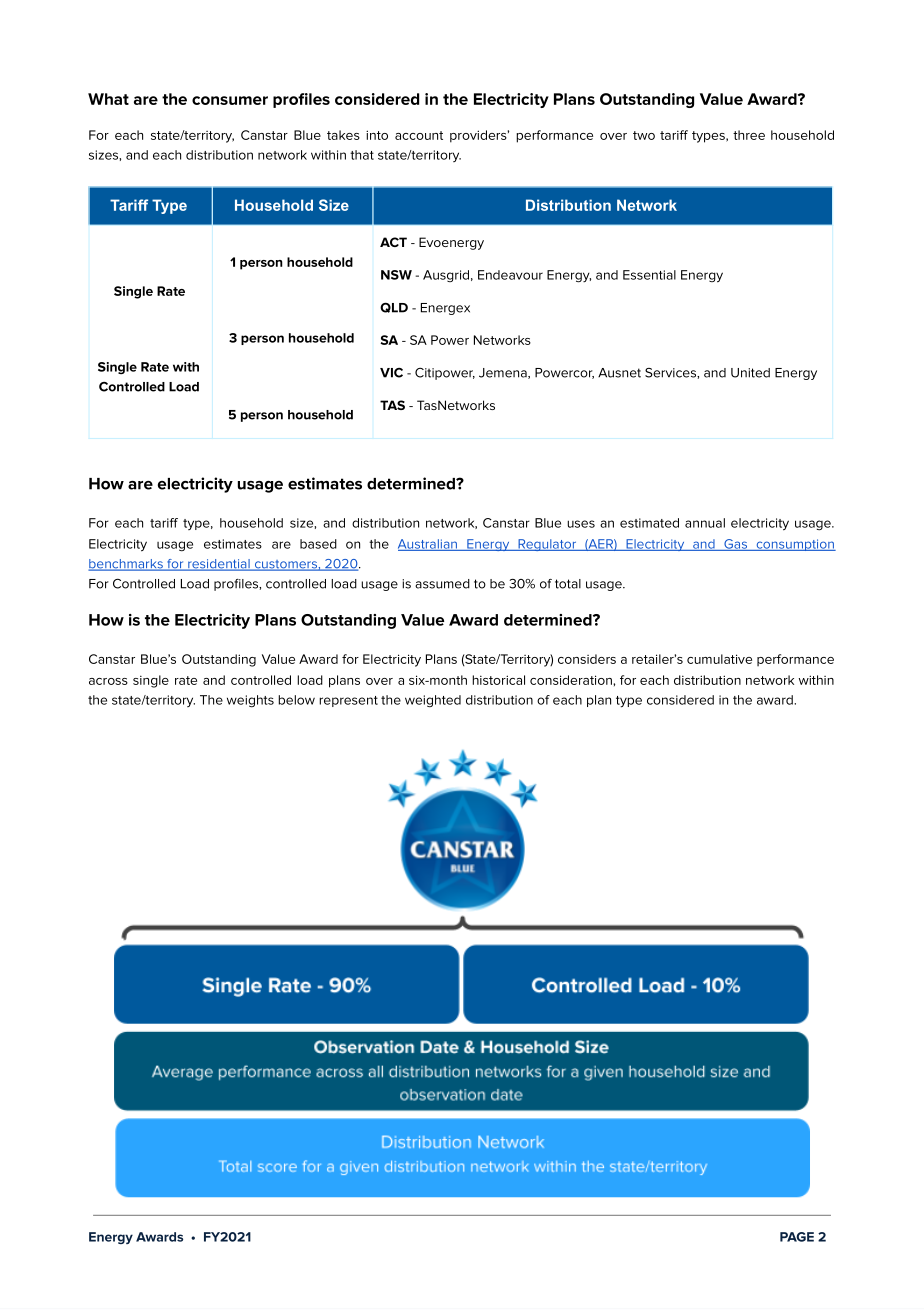  Describe the element at coordinates (649, 275) in the page. I see `Essential` at that location.
